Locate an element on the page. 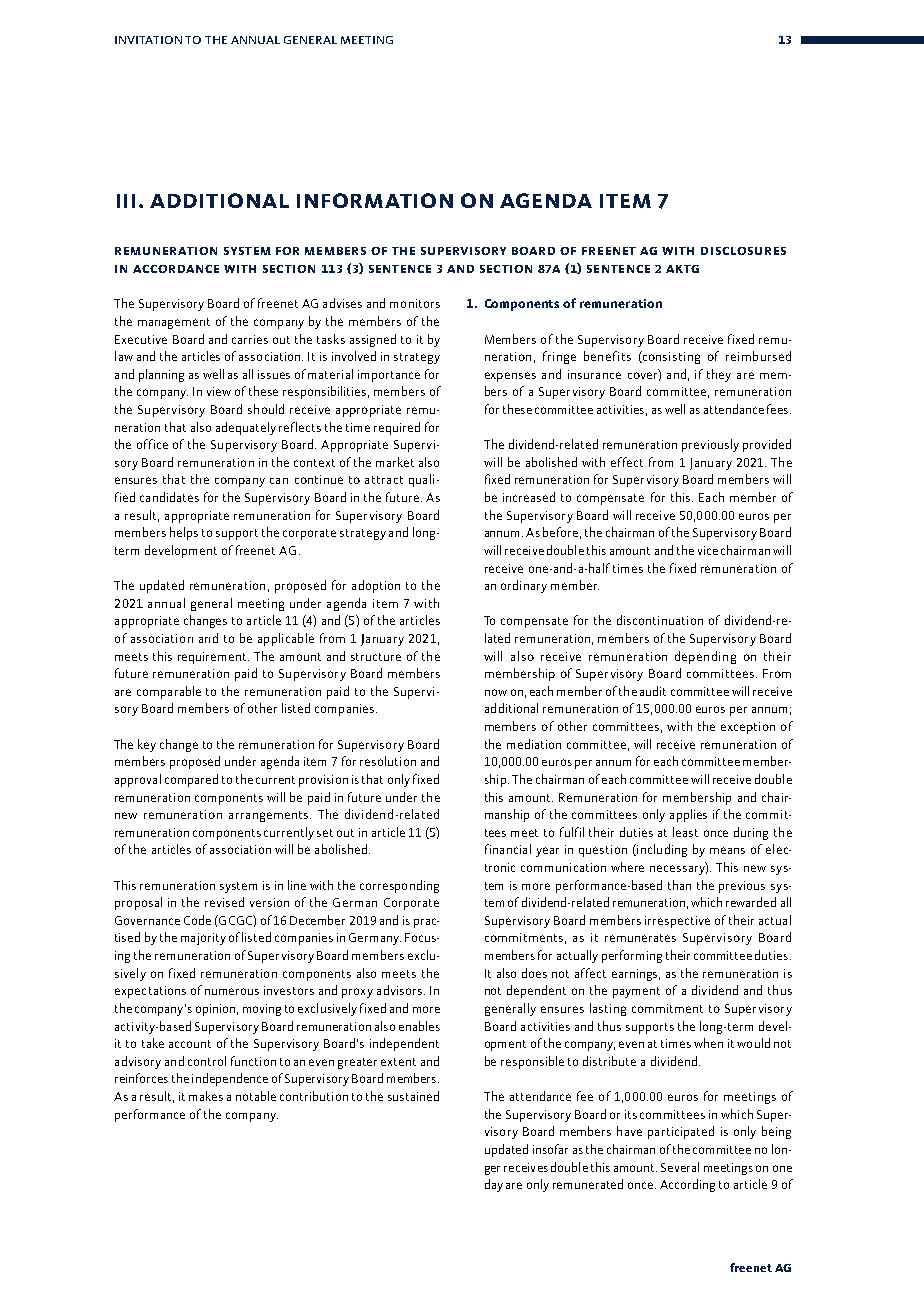 This image has height=1308, width=924. DISCLOSURES is located at coordinates (743, 251).
